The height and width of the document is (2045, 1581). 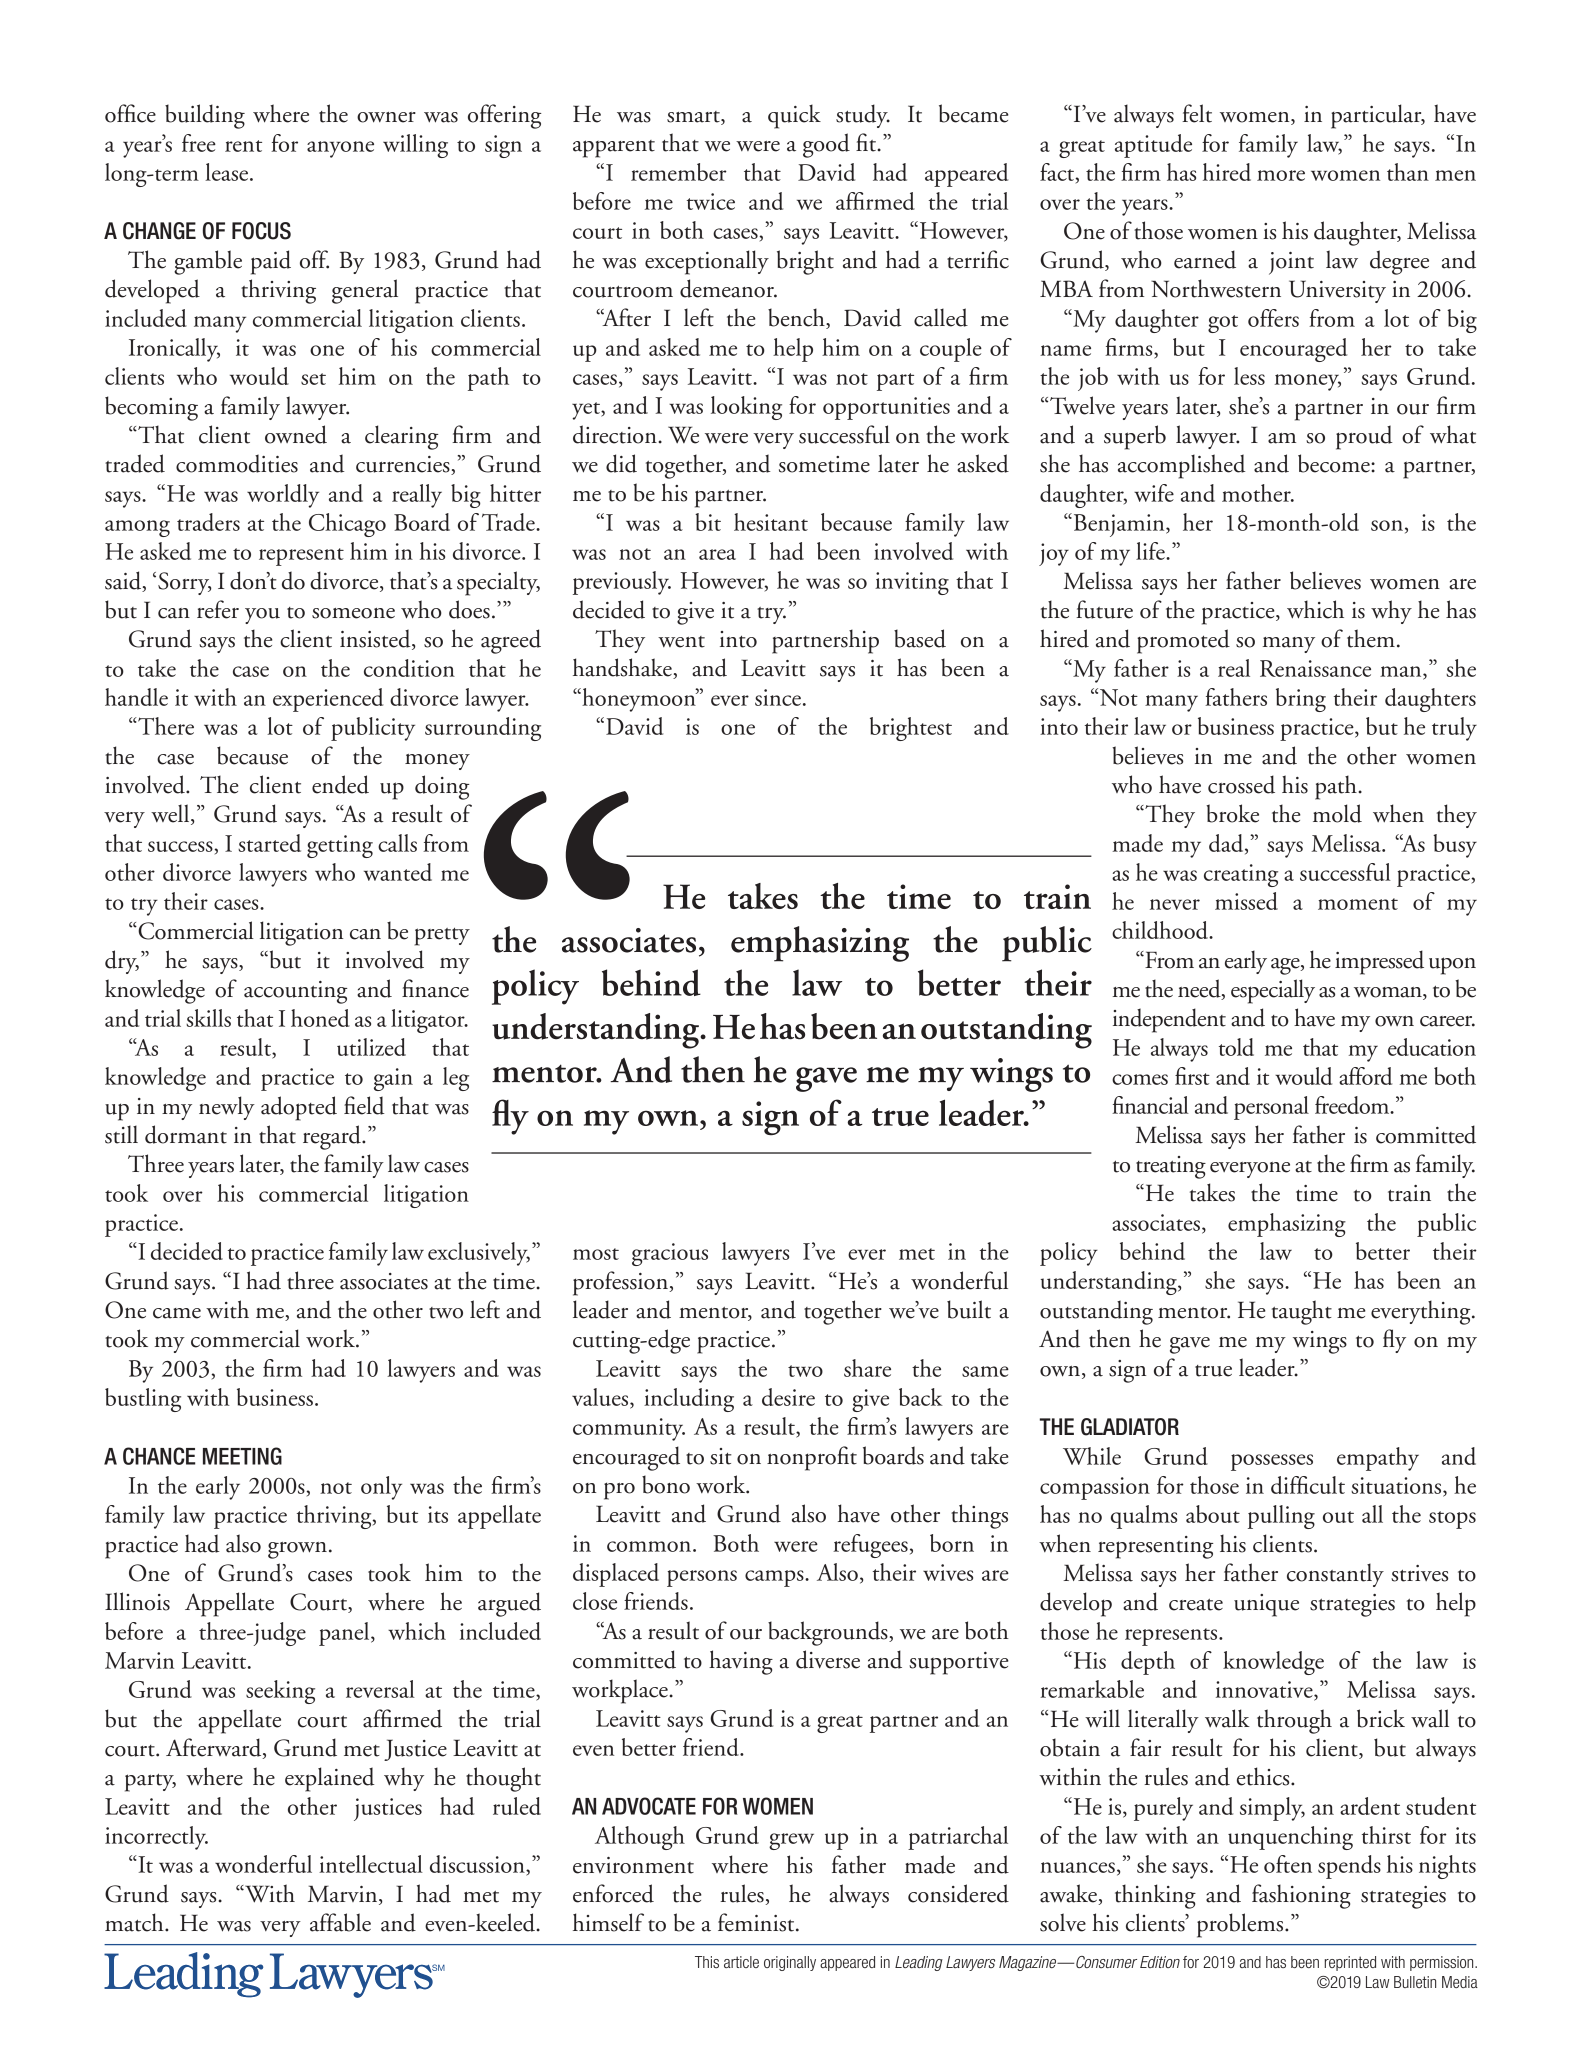 I want to click on good, so click(x=826, y=145).
